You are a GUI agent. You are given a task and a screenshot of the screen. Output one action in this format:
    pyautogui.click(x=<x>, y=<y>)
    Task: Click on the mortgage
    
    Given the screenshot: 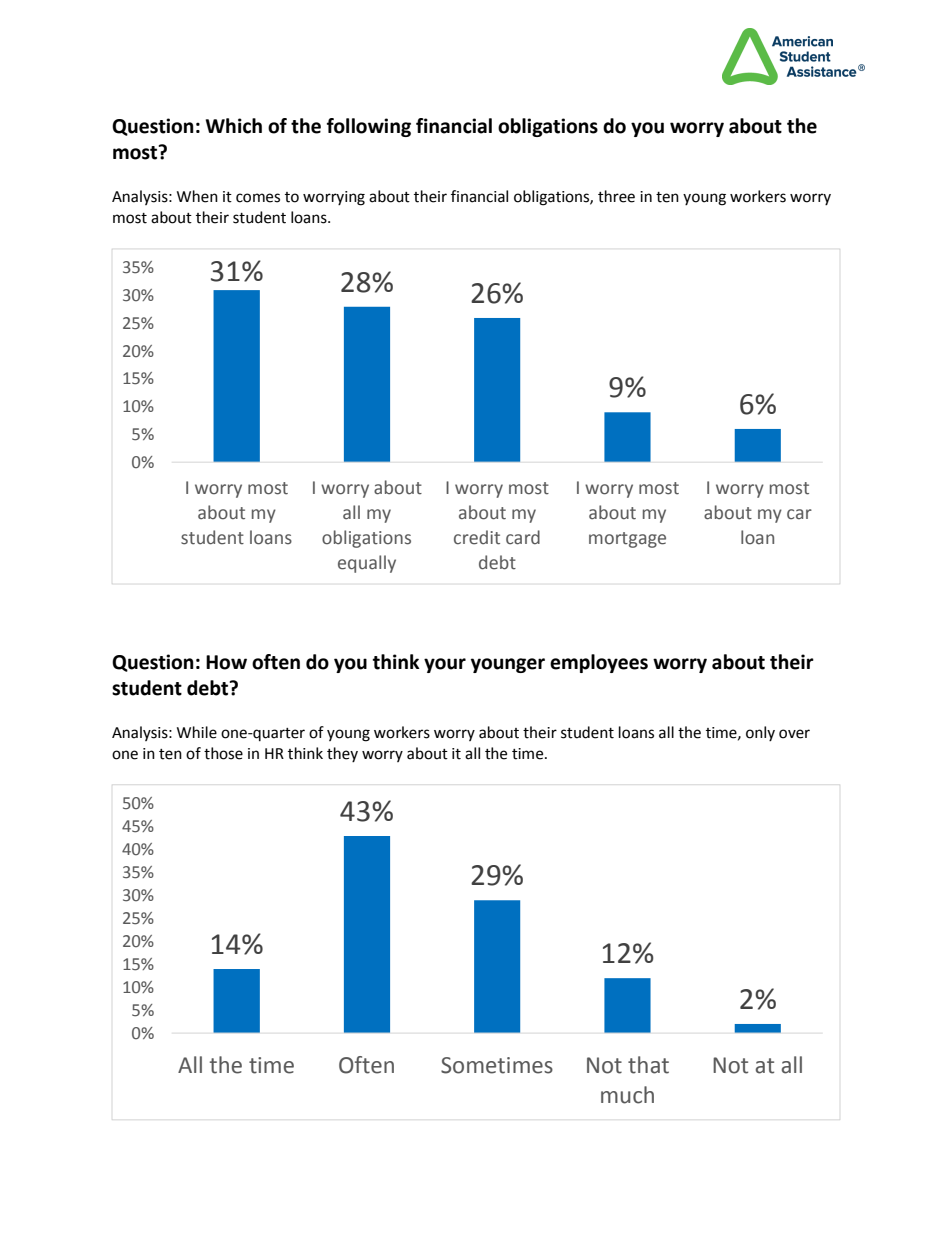 What is the action you would take?
    pyautogui.click(x=627, y=540)
